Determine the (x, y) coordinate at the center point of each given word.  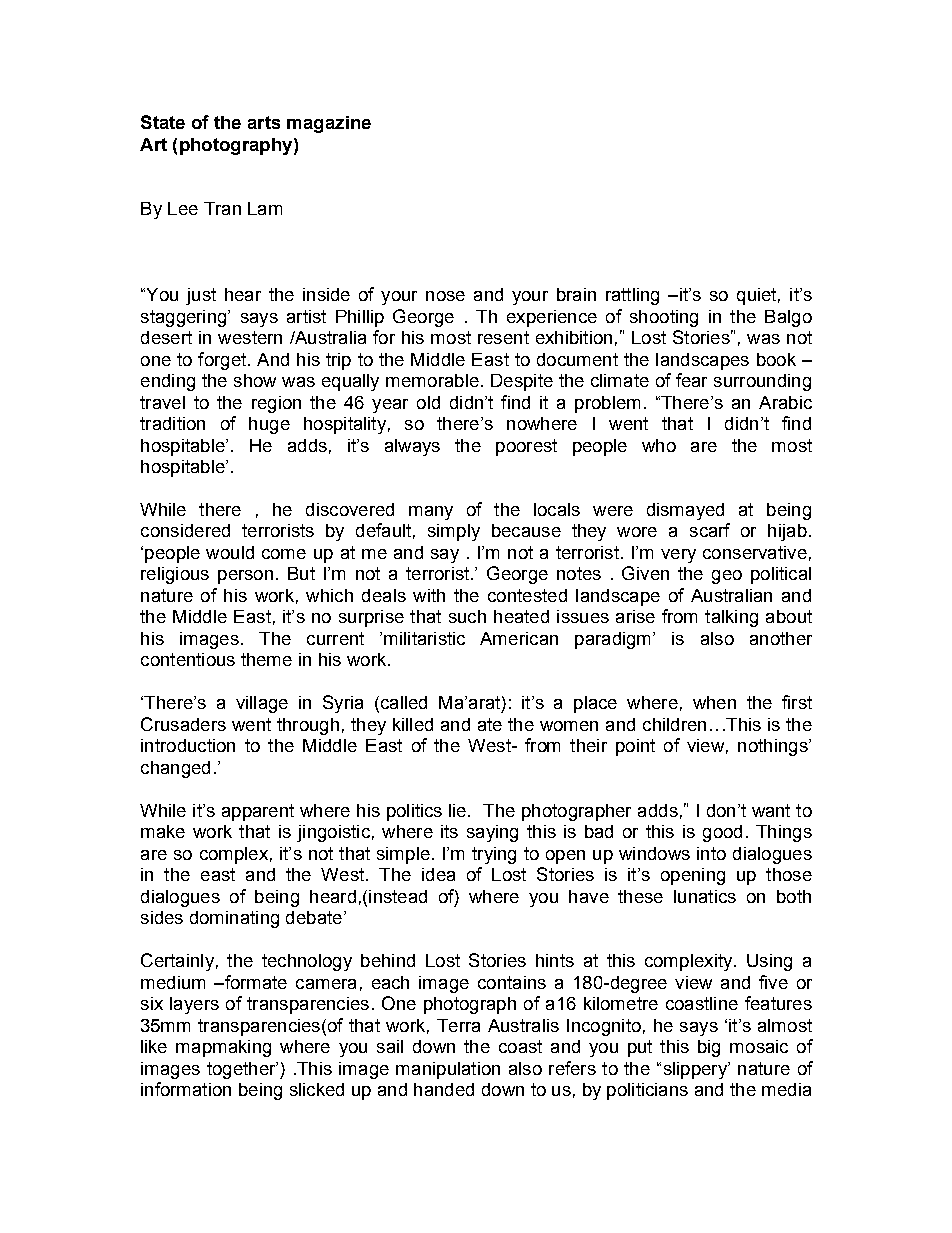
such (467, 616)
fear (691, 380)
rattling (632, 296)
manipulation (448, 1070)
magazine (329, 124)
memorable (432, 380)
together (242, 1070)
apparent (258, 812)
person (245, 577)
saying (492, 833)
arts (264, 122)
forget (223, 361)
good (722, 833)
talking (731, 618)
